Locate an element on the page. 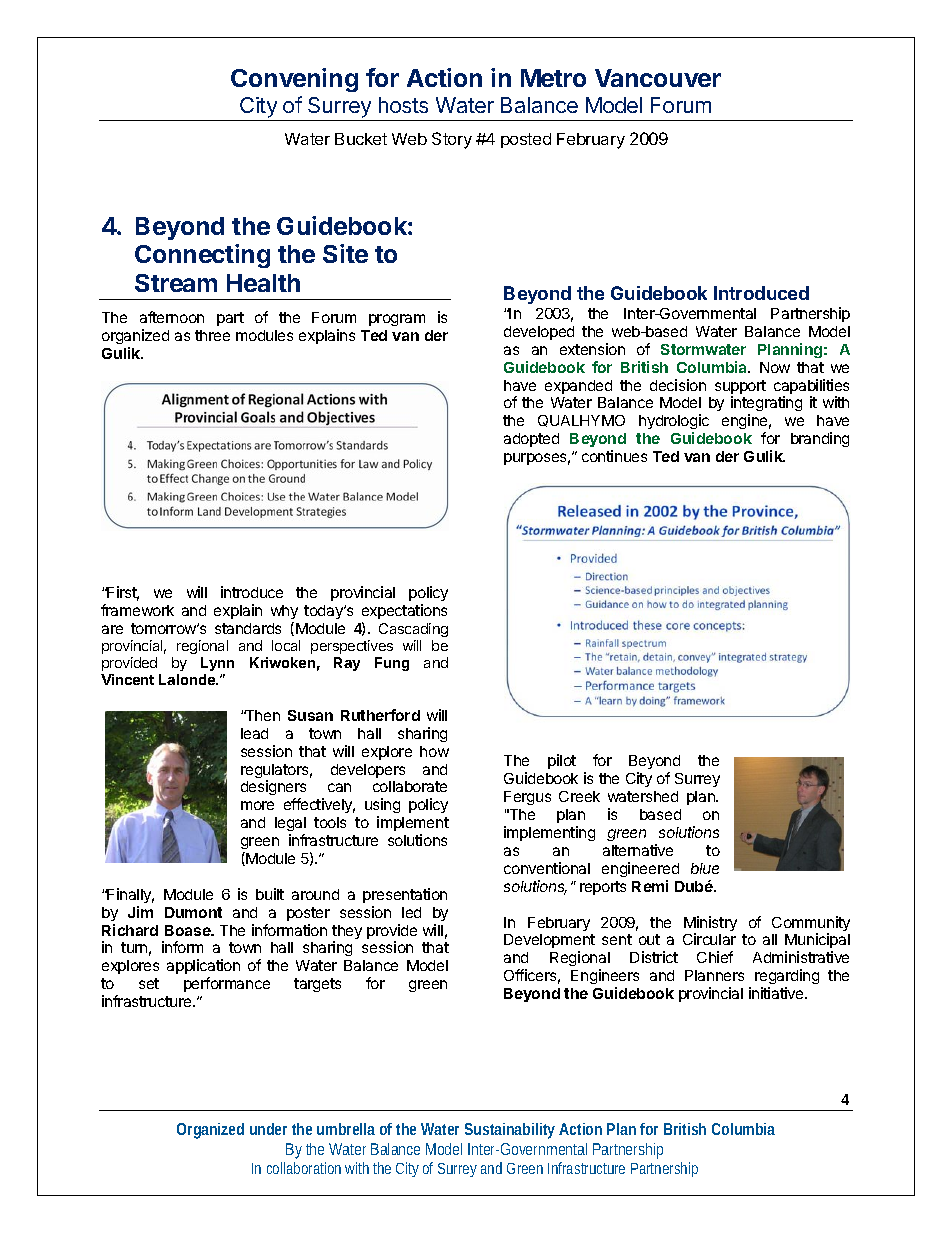 The height and width of the page is (1233, 952). continues is located at coordinates (614, 456).
